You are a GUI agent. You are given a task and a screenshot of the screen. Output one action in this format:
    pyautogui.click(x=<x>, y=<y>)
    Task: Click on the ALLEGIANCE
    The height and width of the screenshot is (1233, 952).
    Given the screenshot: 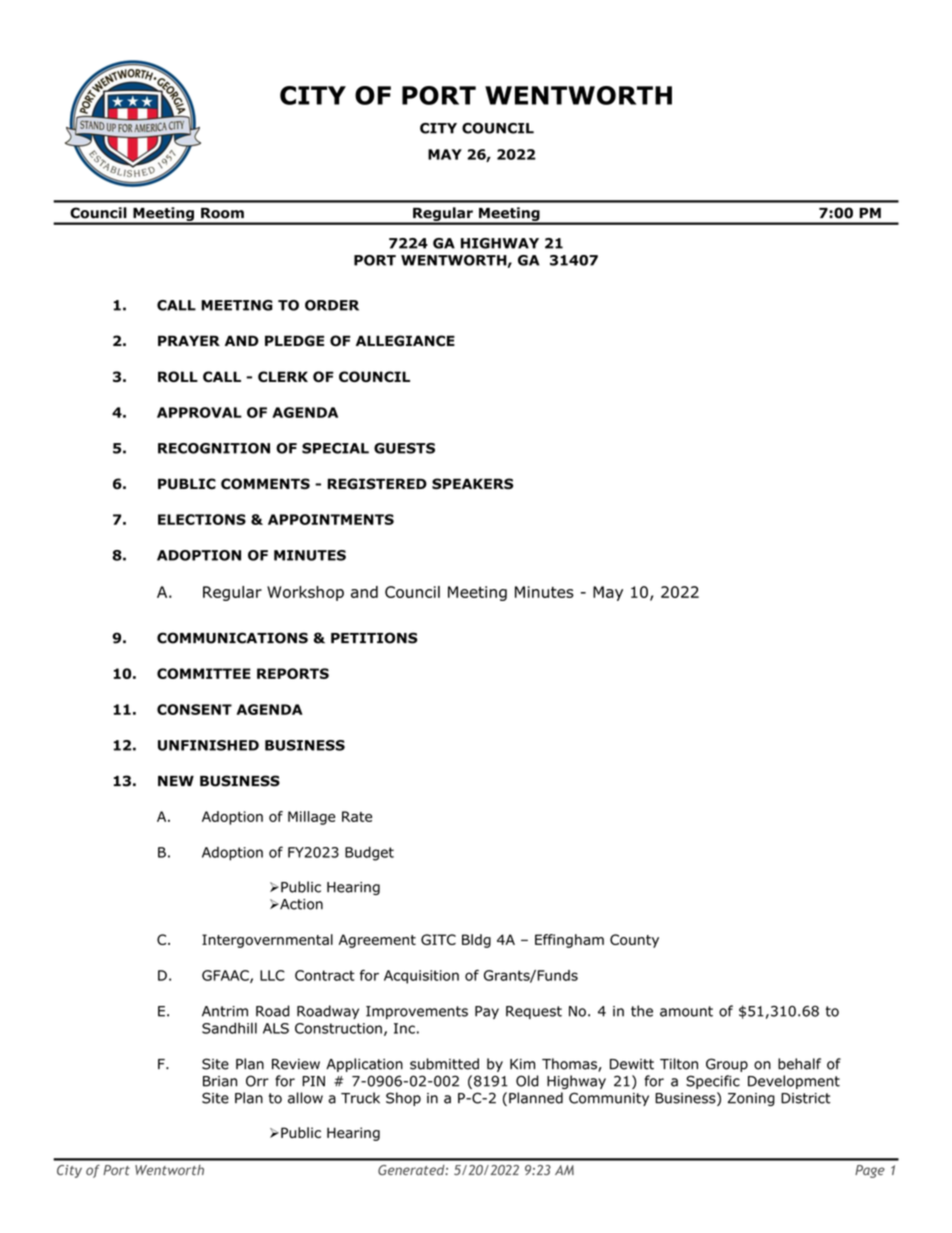 What is the action you would take?
    pyautogui.click(x=405, y=341)
